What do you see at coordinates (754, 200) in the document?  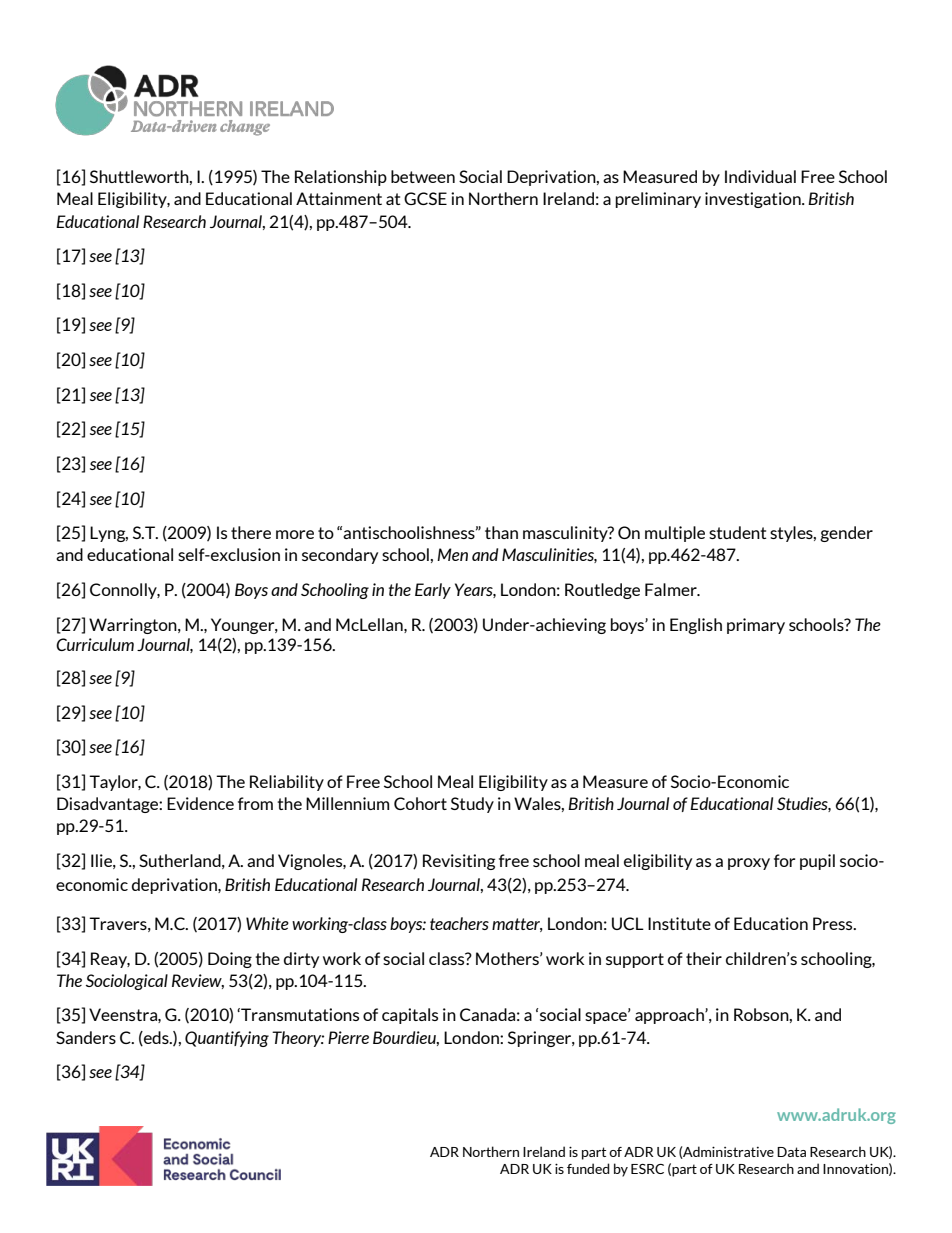 I see `investigation` at bounding box center [754, 200].
